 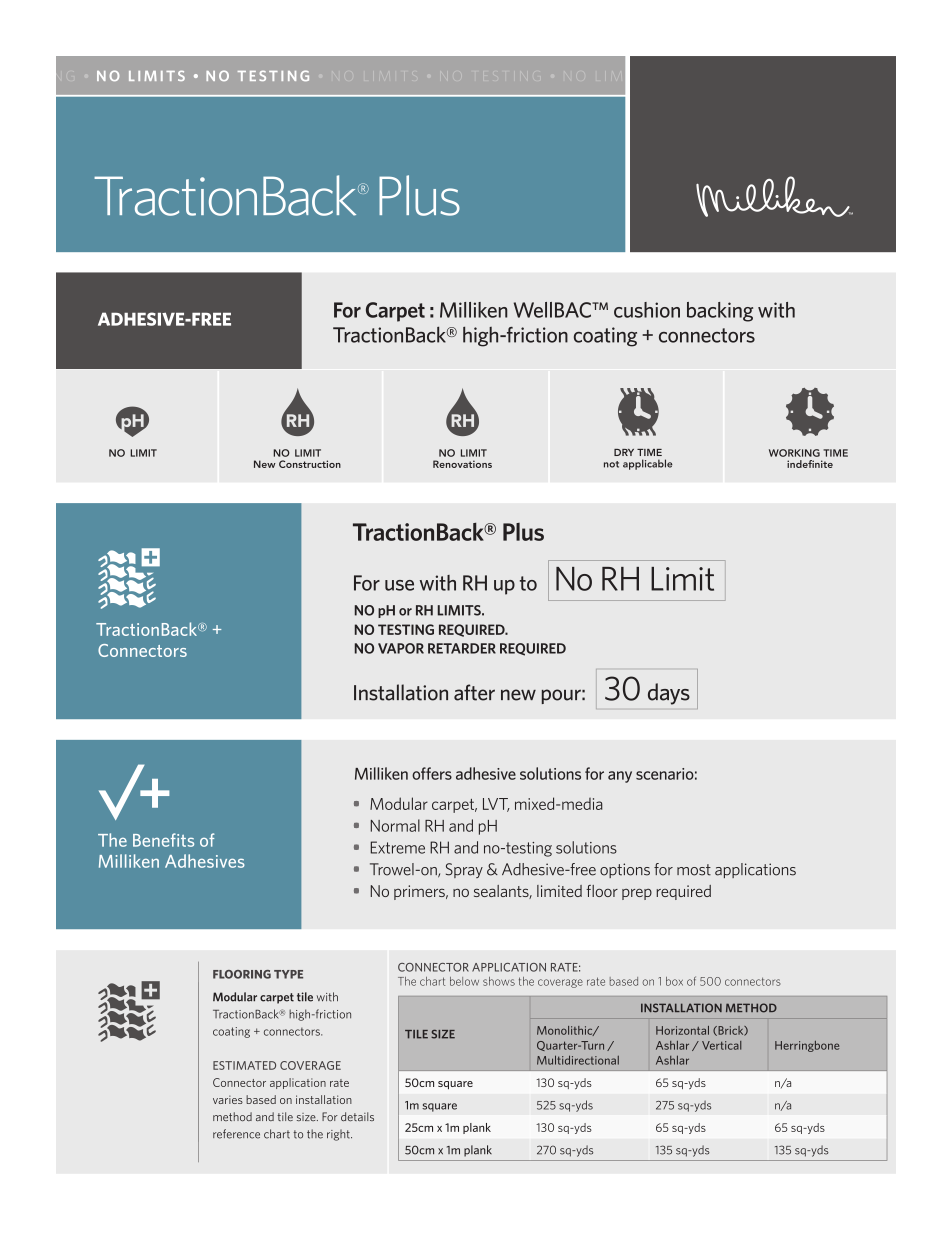 I want to click on VAPOR, so click(x=401, y=648).
